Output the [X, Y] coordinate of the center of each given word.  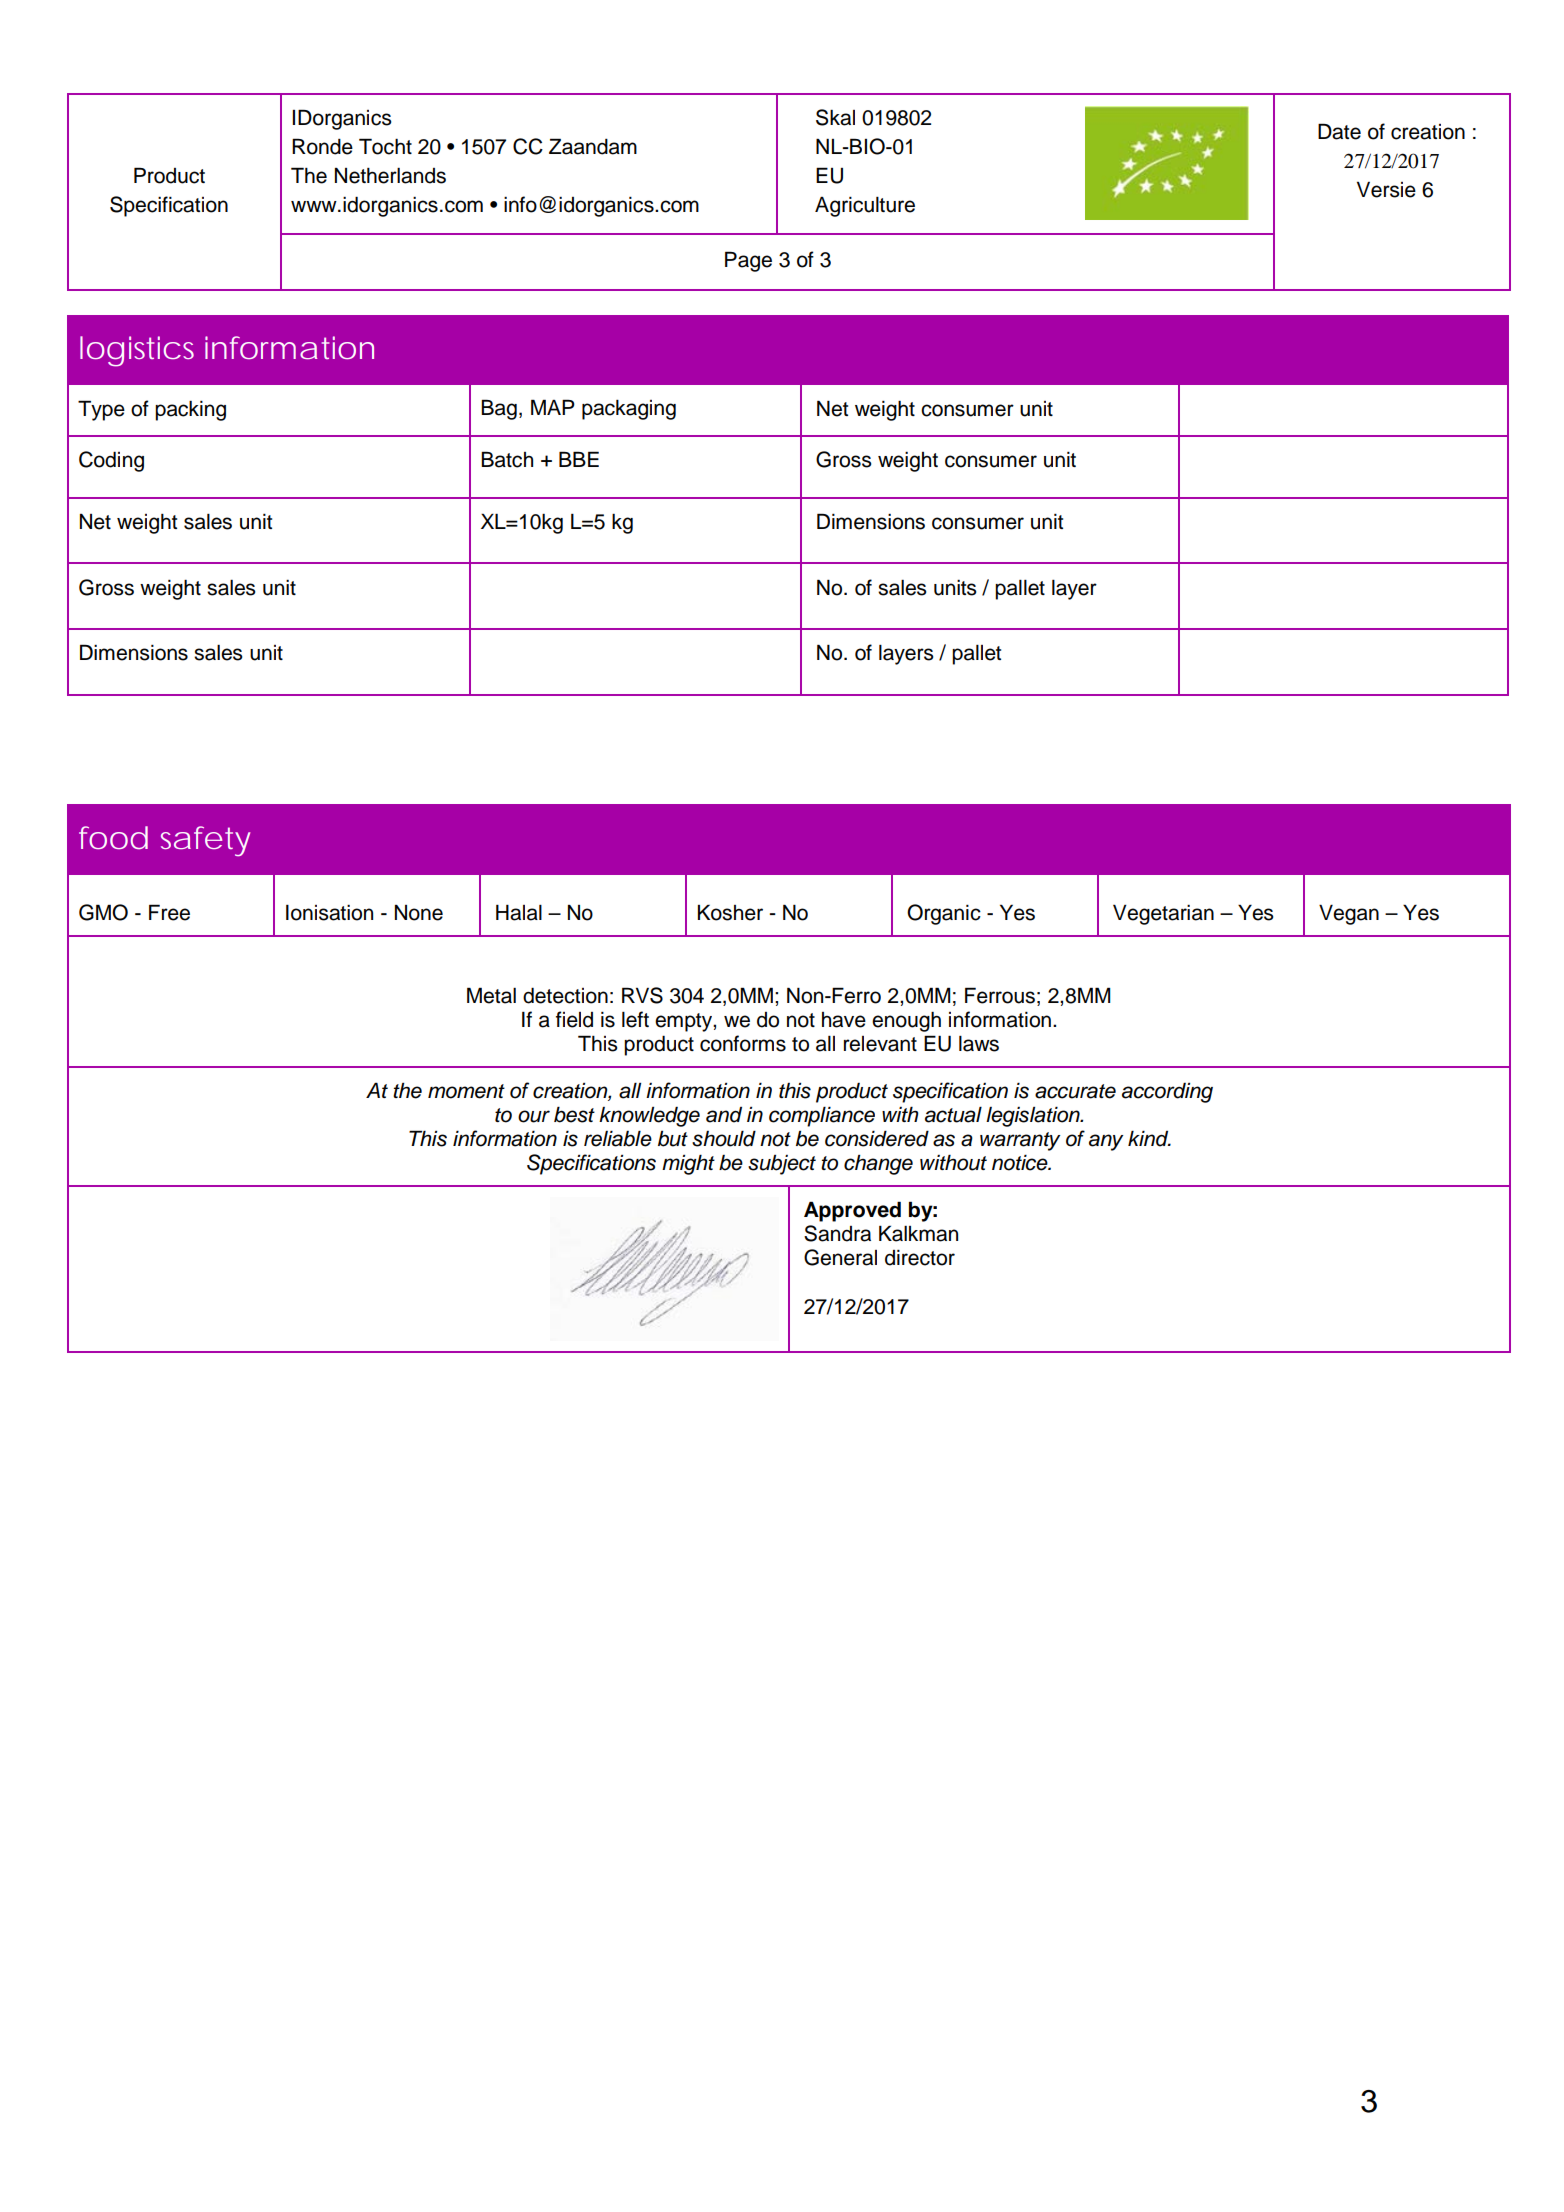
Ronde [322, 146]
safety [205, 841]
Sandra [837, 1233]
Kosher [730, 912]
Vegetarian [1163, 914]
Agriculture [865, 207]
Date [1339, 131]
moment [466, 1091]
